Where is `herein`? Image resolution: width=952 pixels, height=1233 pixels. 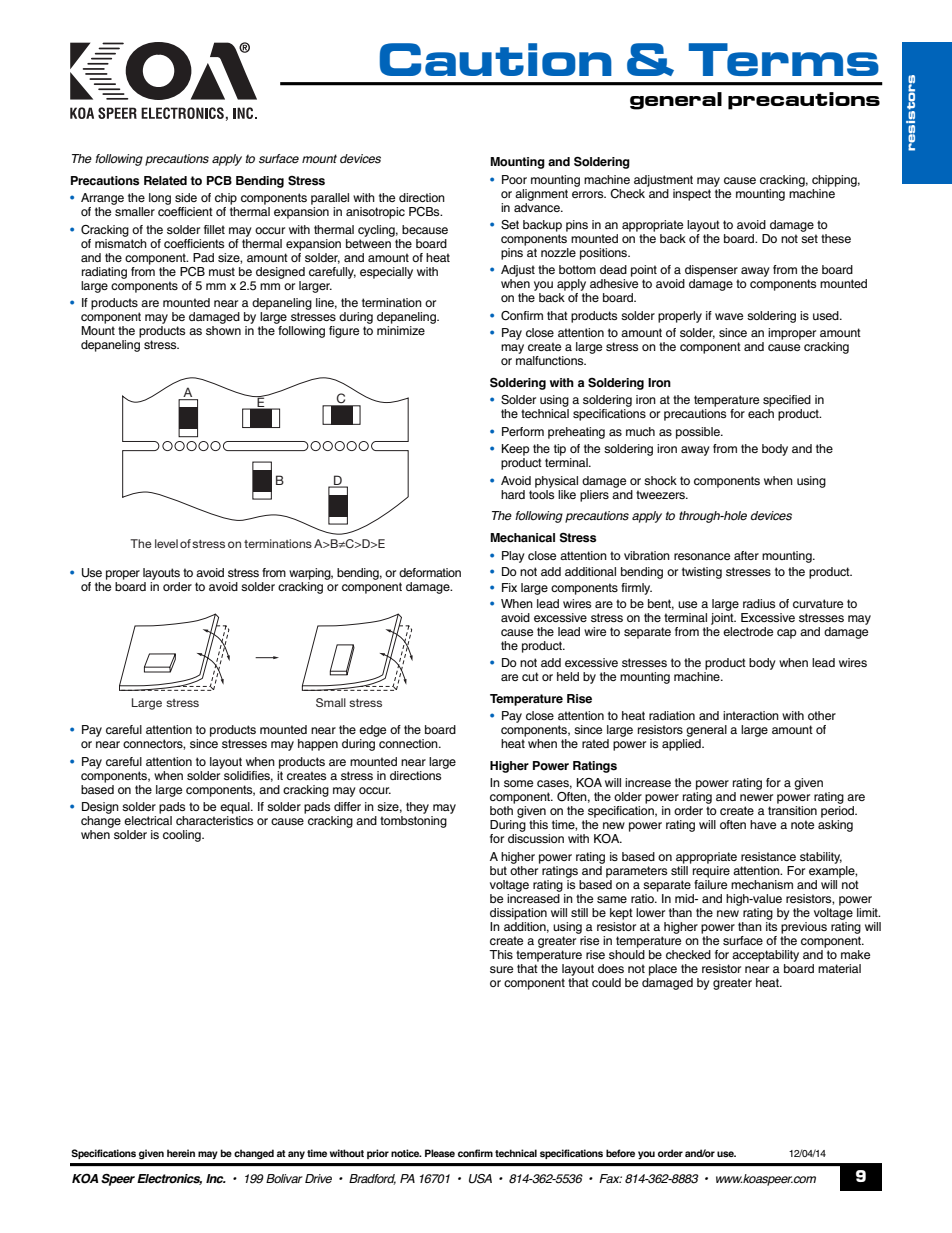 herein is located at coordinates (181, 1153).
